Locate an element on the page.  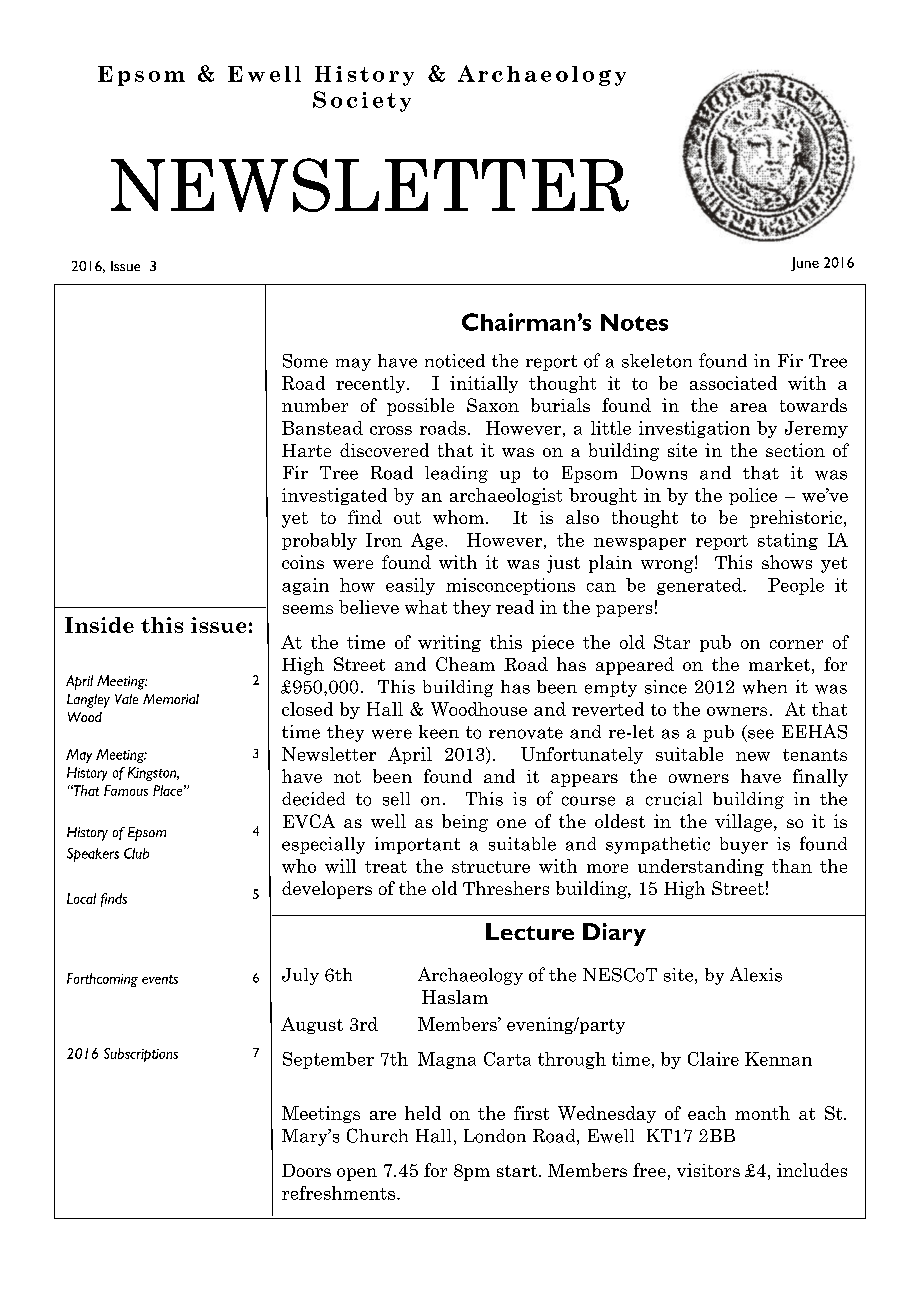
when is located at coordinates (765, 687).
